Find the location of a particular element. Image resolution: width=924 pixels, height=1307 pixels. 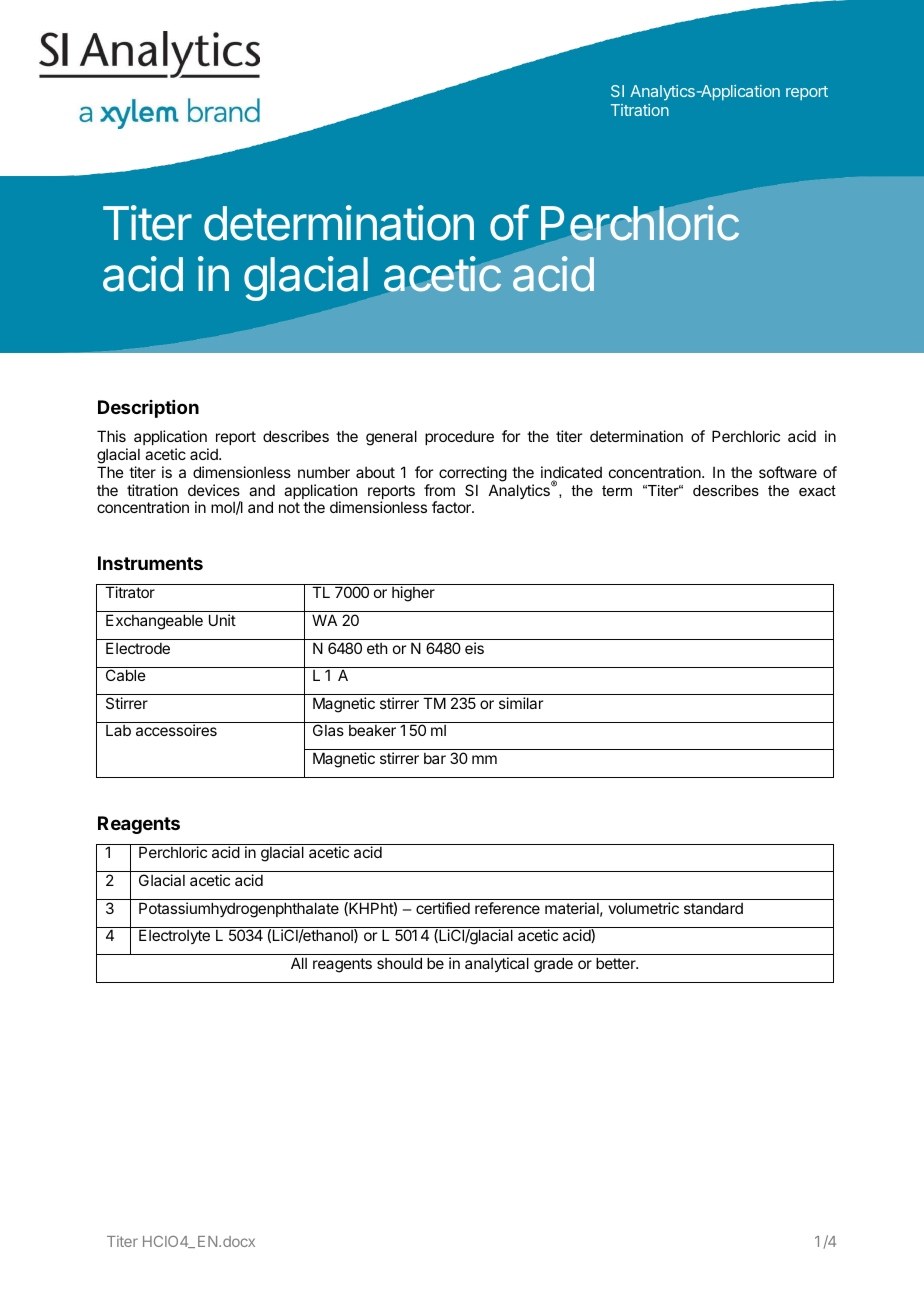

procedure is located at coordinates (459, 438).
